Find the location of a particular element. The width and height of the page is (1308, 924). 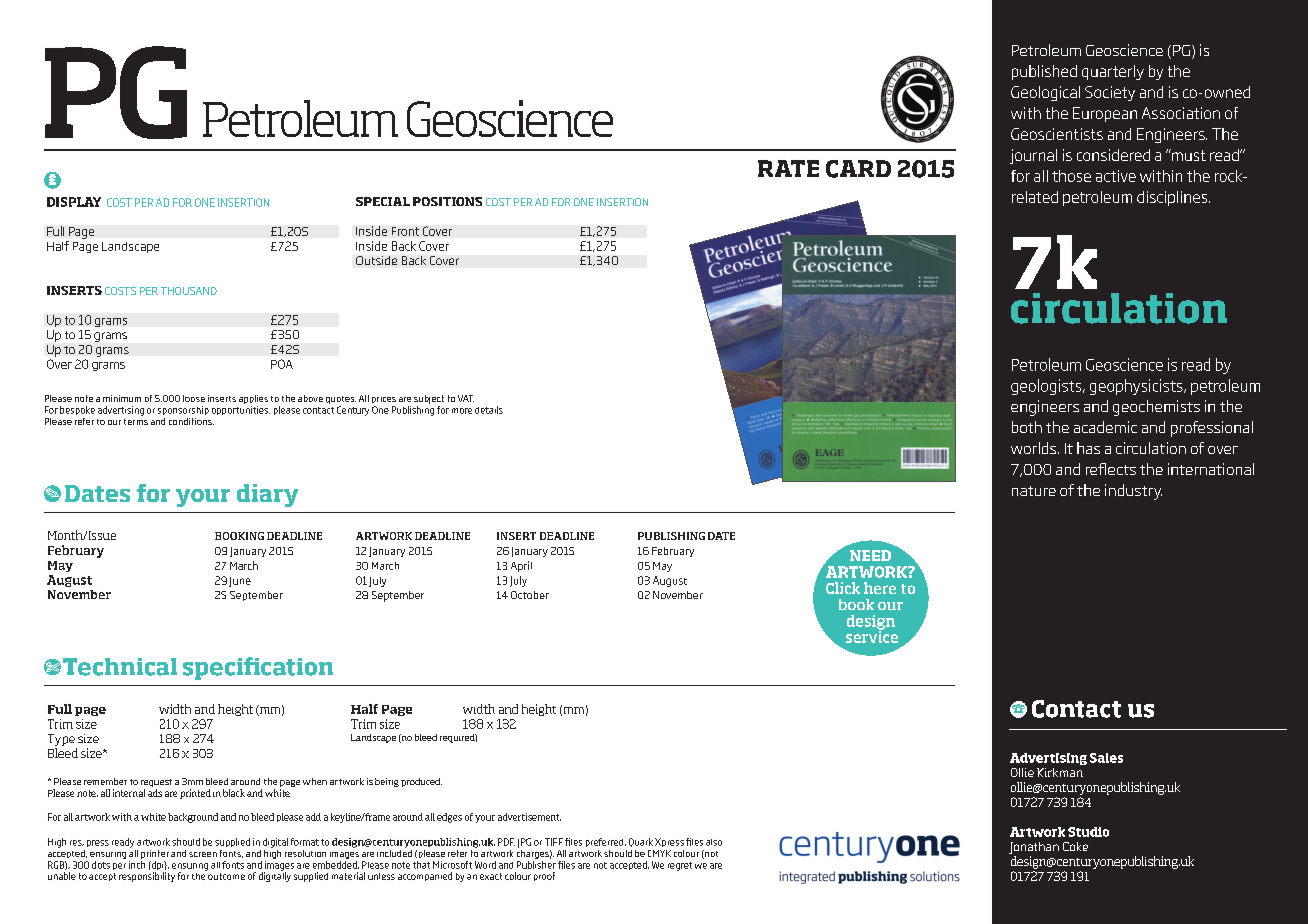

CMYK is located at coordinates (659, 853).
